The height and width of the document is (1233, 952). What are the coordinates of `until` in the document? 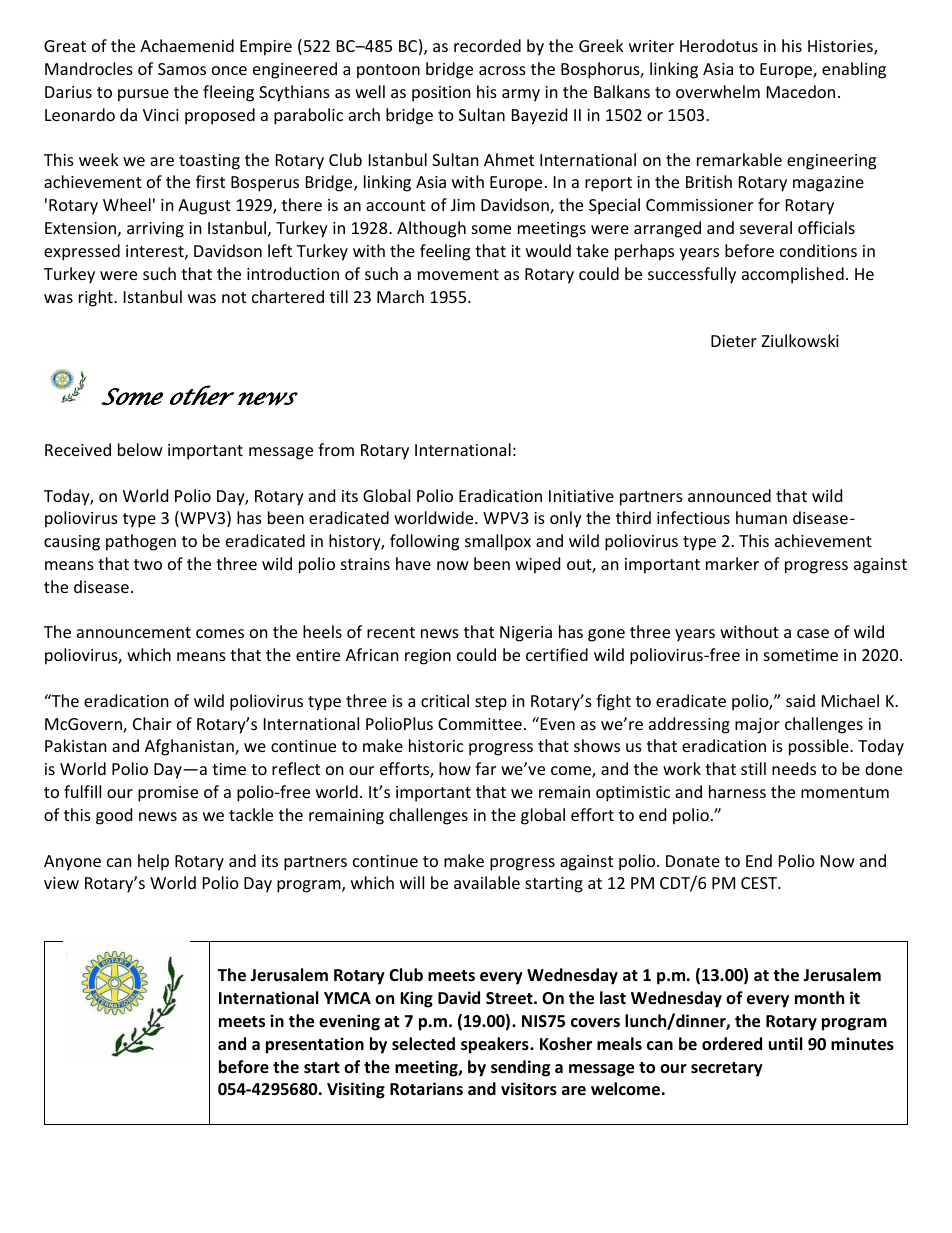 It's located at (785, 1043).
